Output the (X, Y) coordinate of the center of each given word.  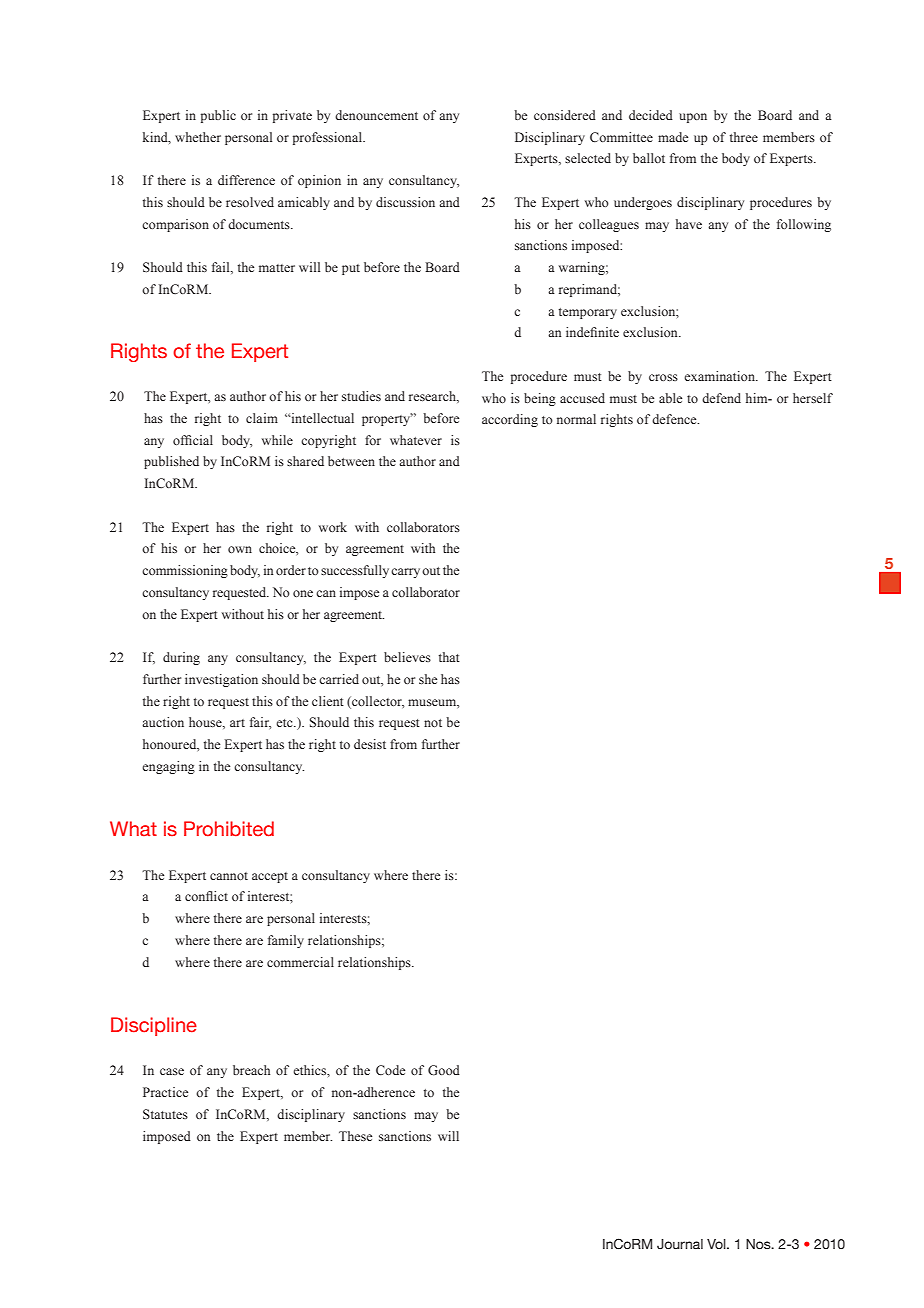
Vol (717, 1244)
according (510, 420)
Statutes (165, 1114)
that (449, 657)
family (286, 941)
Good (444, 1070)
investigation (221, 680)
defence (675, 419)
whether (198, 137)
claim (262, 418)
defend (721, 398)
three (744, 137)
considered (565, 115)
